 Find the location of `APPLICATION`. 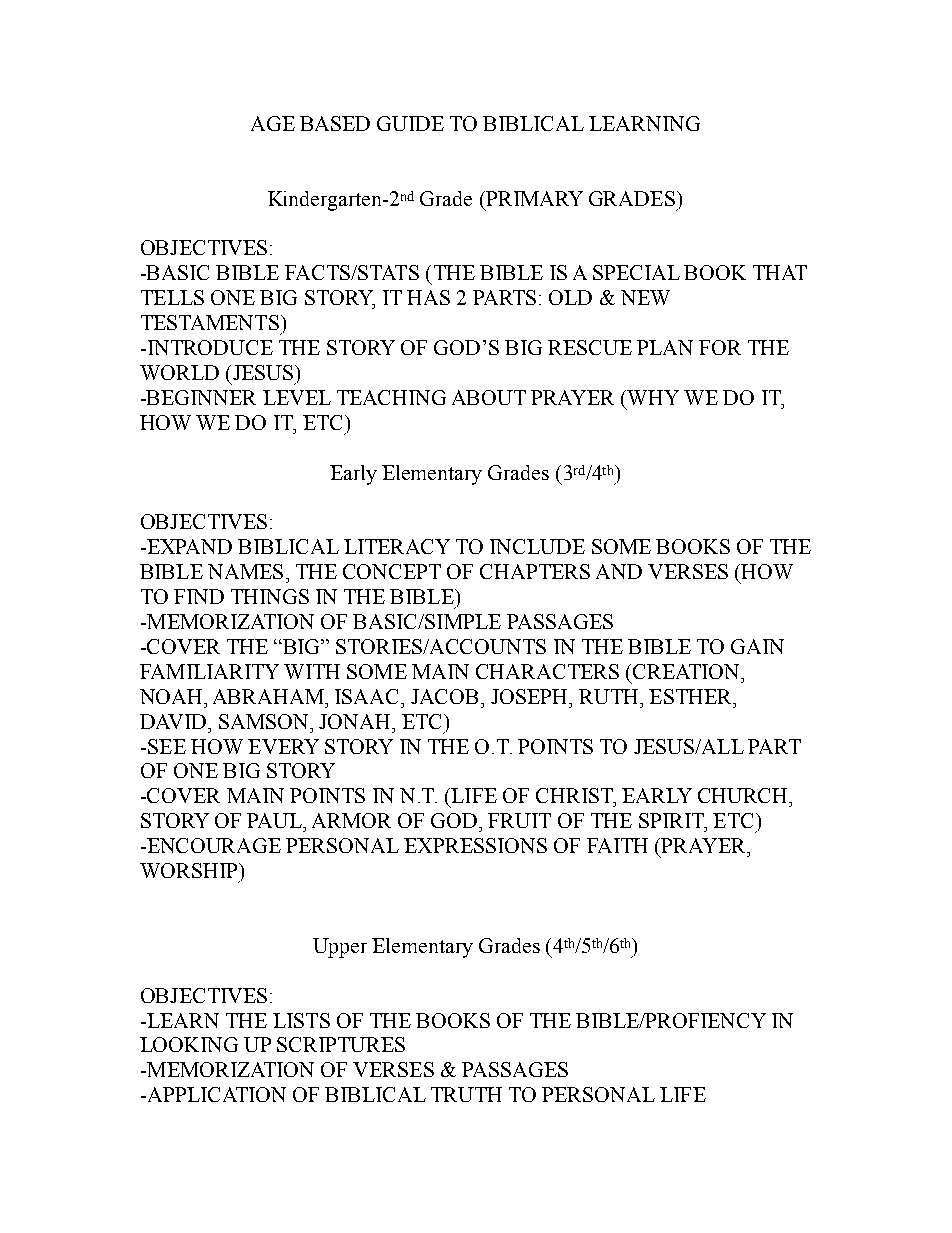

APPLICATION is located at coordinates (215, 1094).
